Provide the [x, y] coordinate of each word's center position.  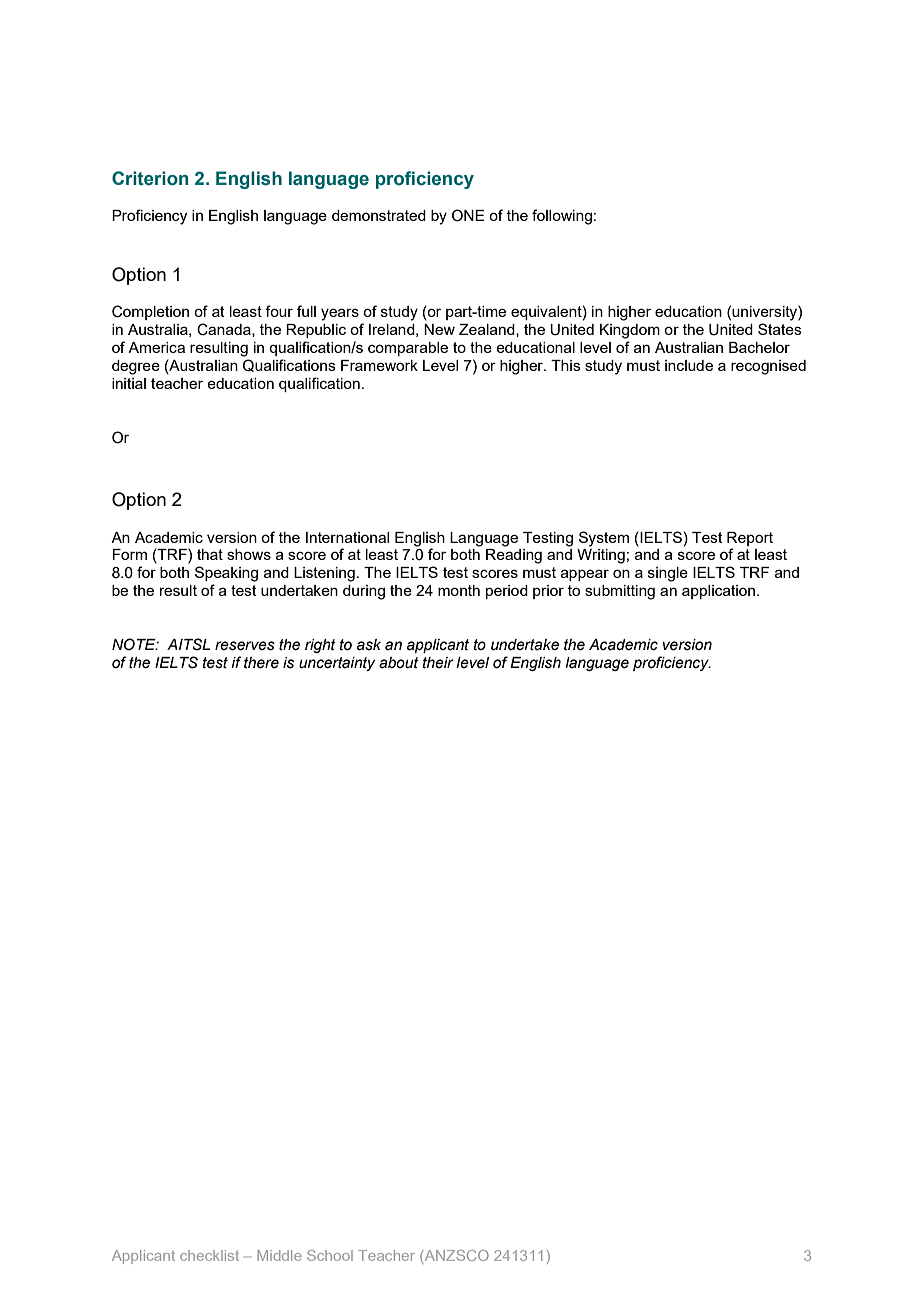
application [718, 592]
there [261, 663]
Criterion [150, 178]
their [438, 663]
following [562, 217]
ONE [468, 215]
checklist [209, 1255]
